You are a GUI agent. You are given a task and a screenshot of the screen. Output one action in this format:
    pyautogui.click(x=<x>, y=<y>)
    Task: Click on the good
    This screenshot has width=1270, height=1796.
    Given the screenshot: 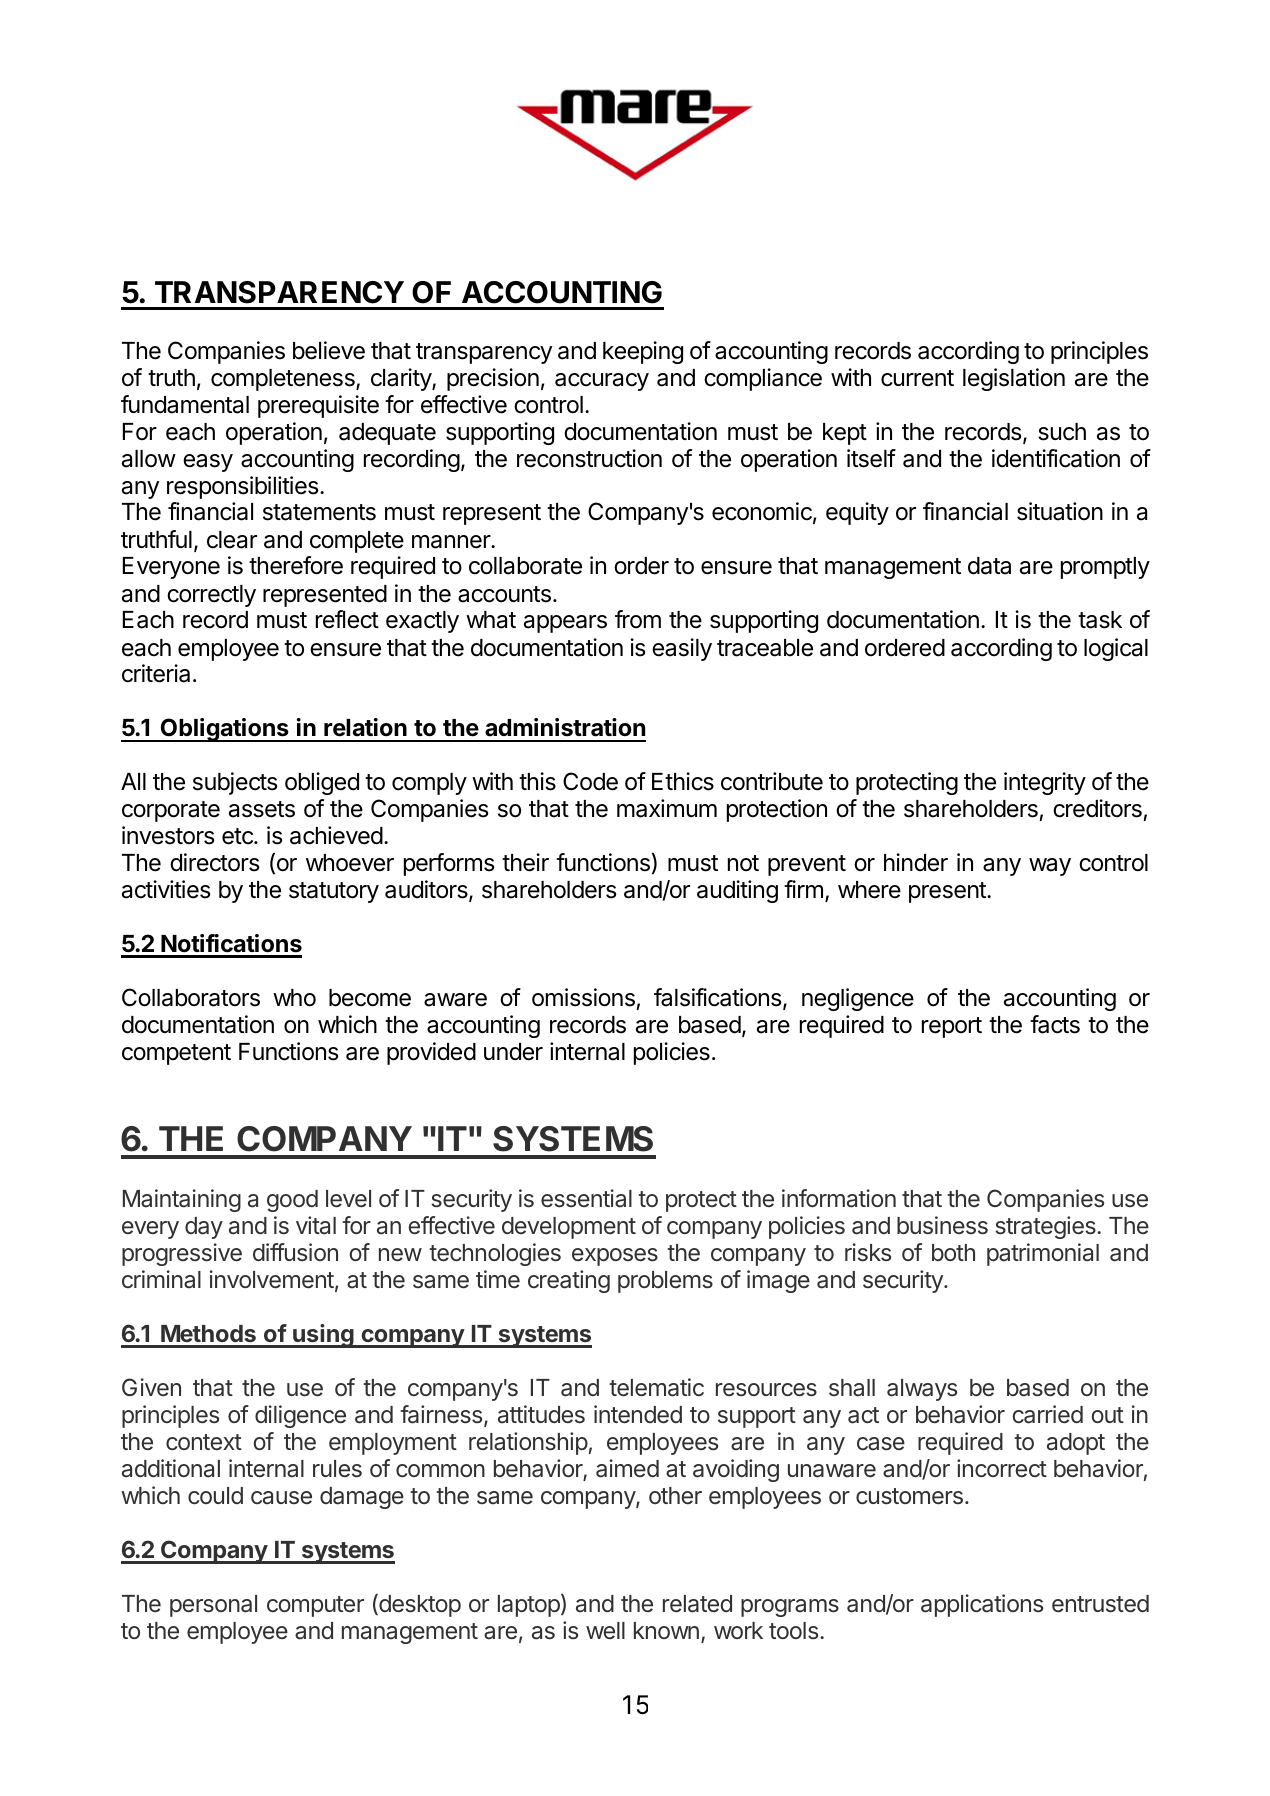 What is the action you would take?
    pyautogui.click(x=292, y=1201)
